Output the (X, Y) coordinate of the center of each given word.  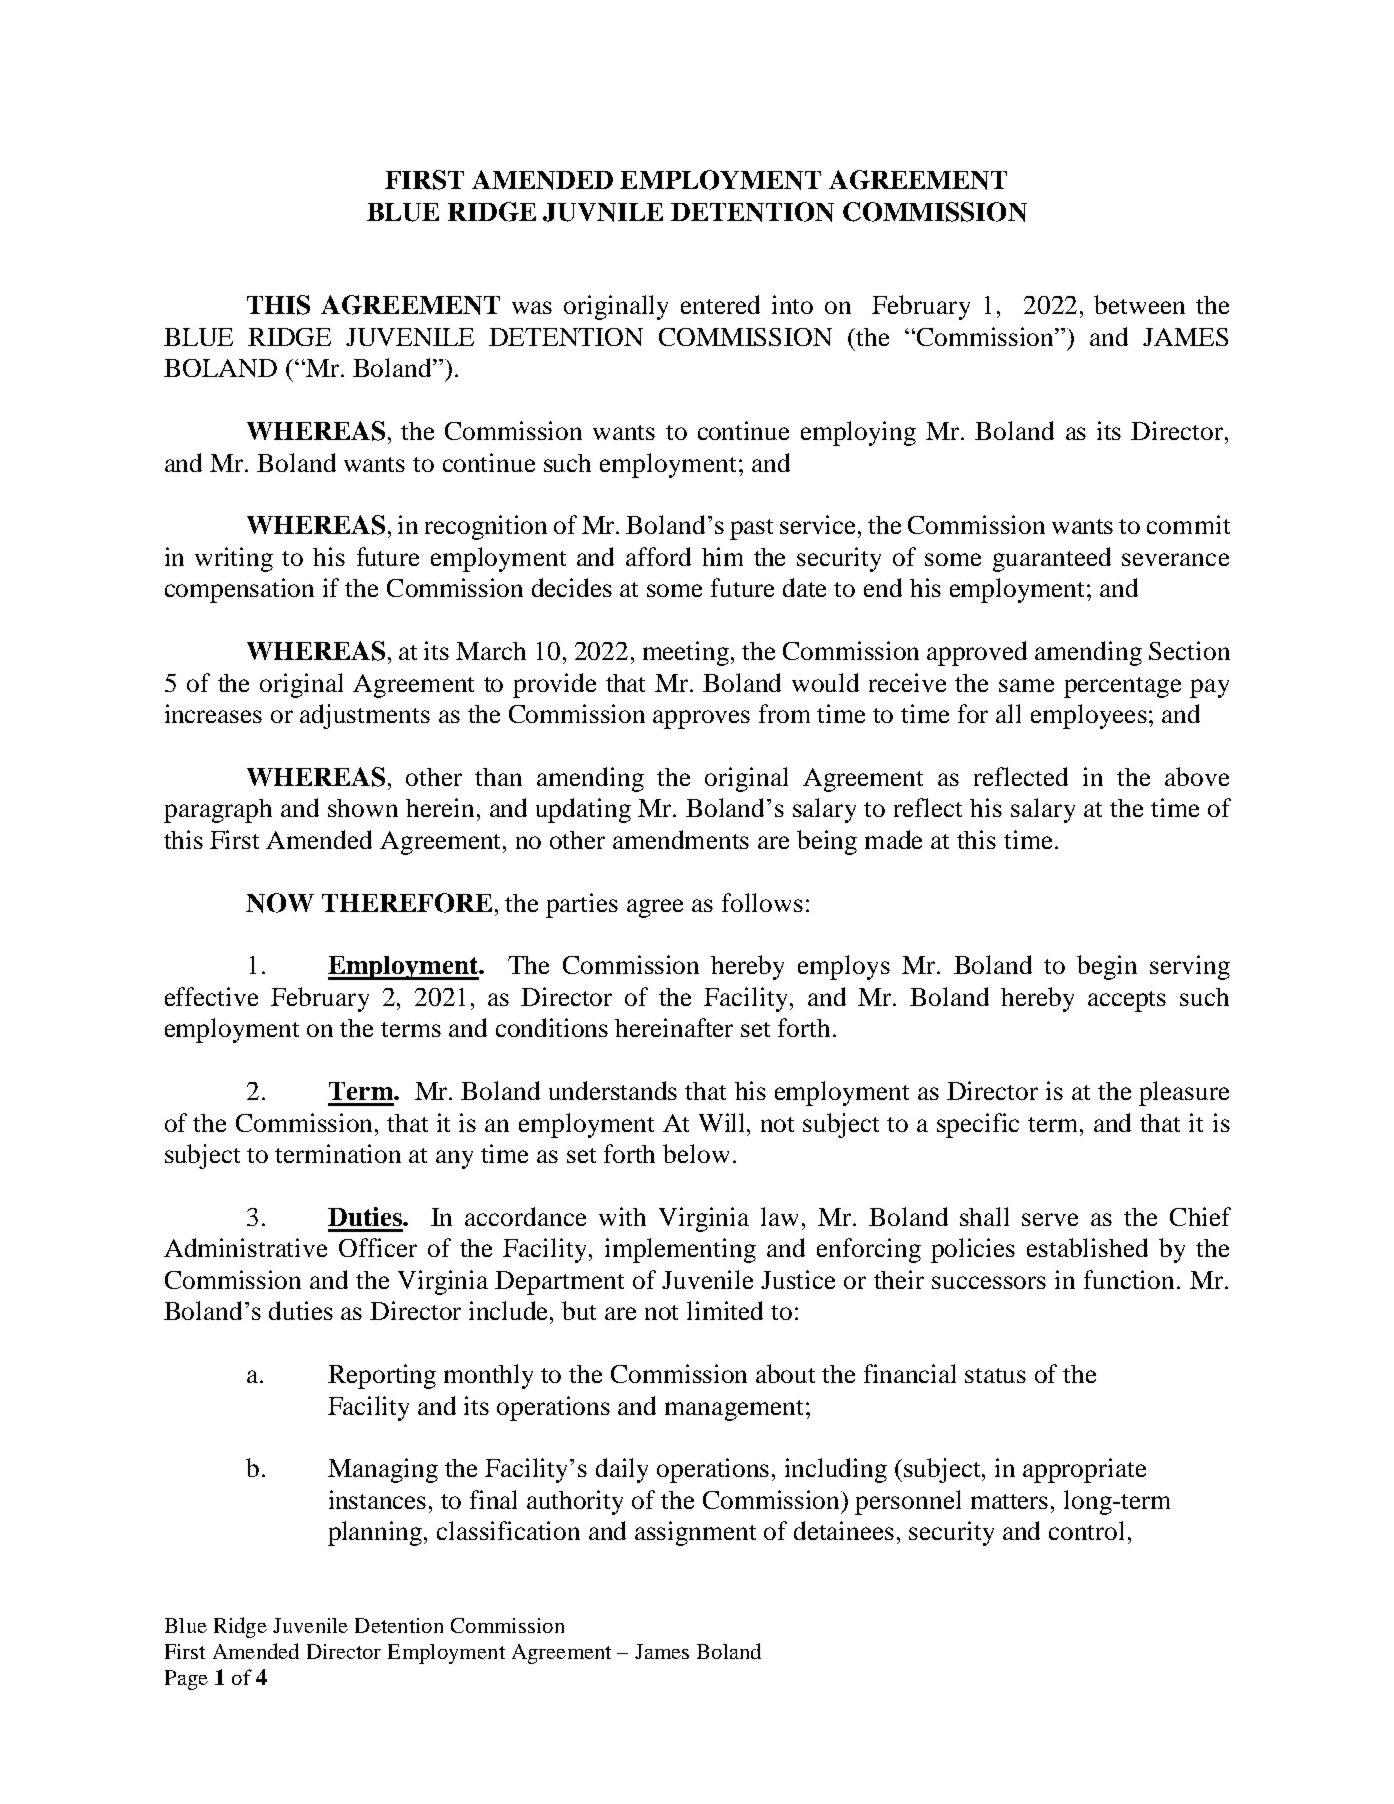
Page (186, 1680)
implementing (680, 1250)
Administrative (245, 1247)
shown (363, 808)
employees (1089, 716)
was (532, 307)
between (1139, 304)
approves (701, 719)
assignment (695, 1533)
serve (1050, 1219)
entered (720, 304)
